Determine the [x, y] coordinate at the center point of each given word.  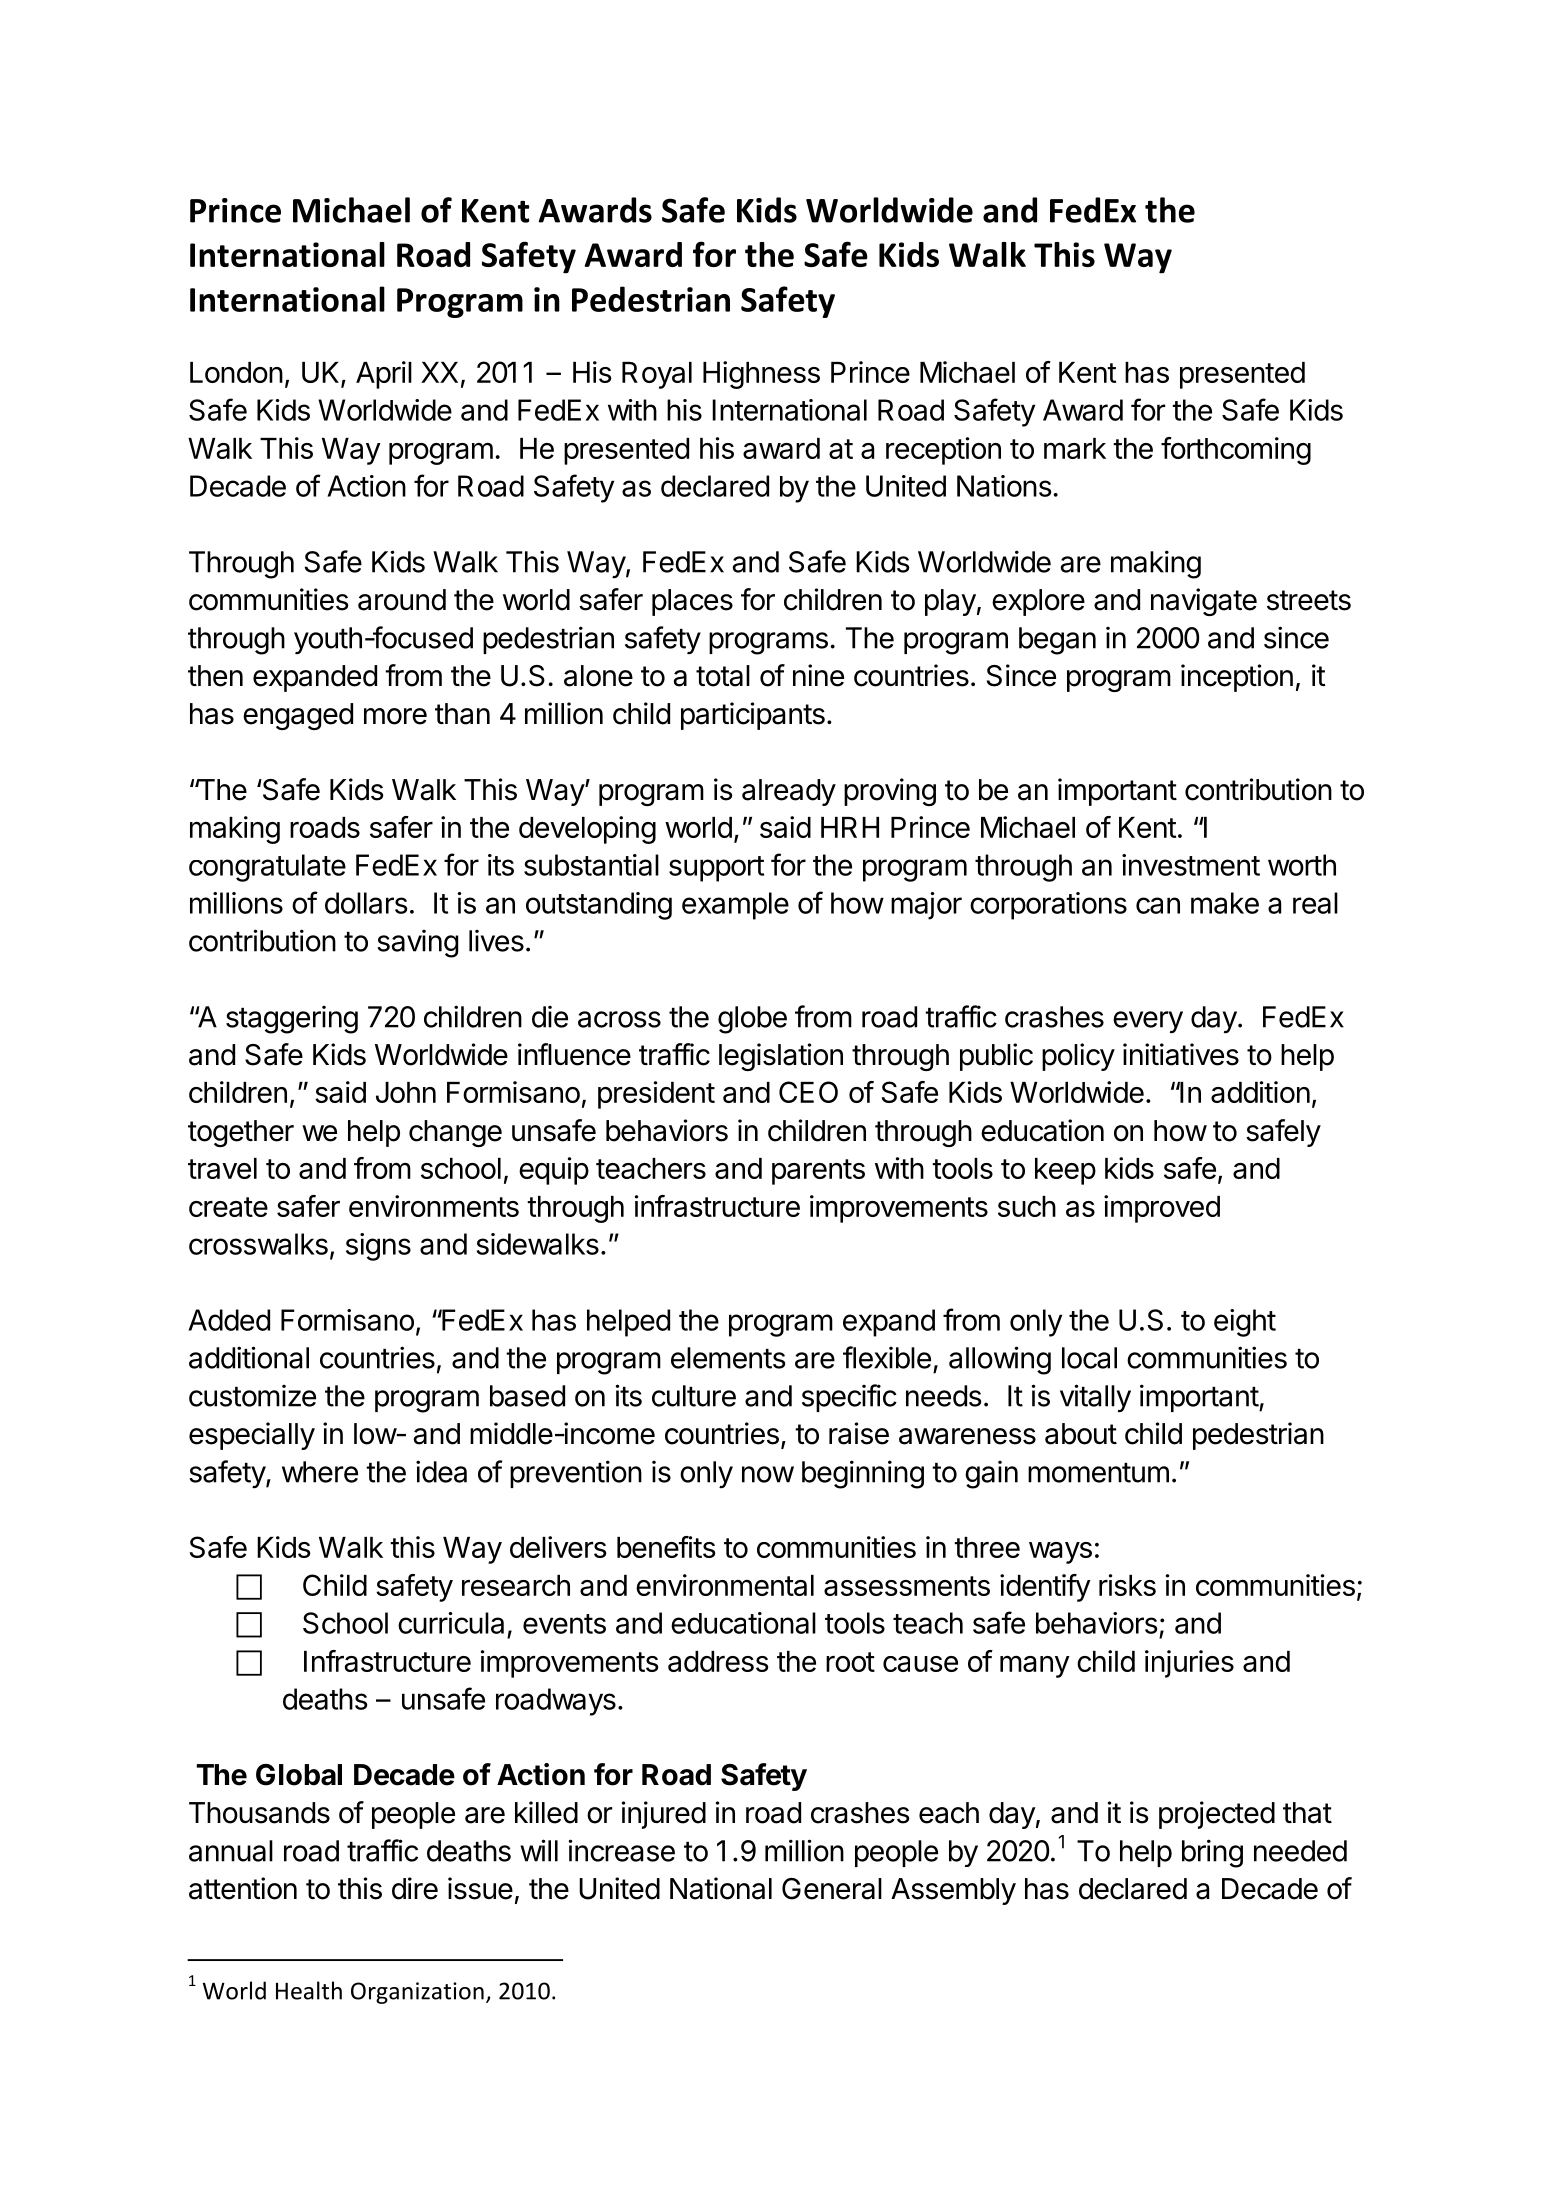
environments [434, 1206]
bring [1212, 1853]
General [832, 1889]
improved [1162, 1209]
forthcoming [1236, 451]
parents [818, 1172]
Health [309, 1990]
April [384, 375]
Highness [761, 375]
